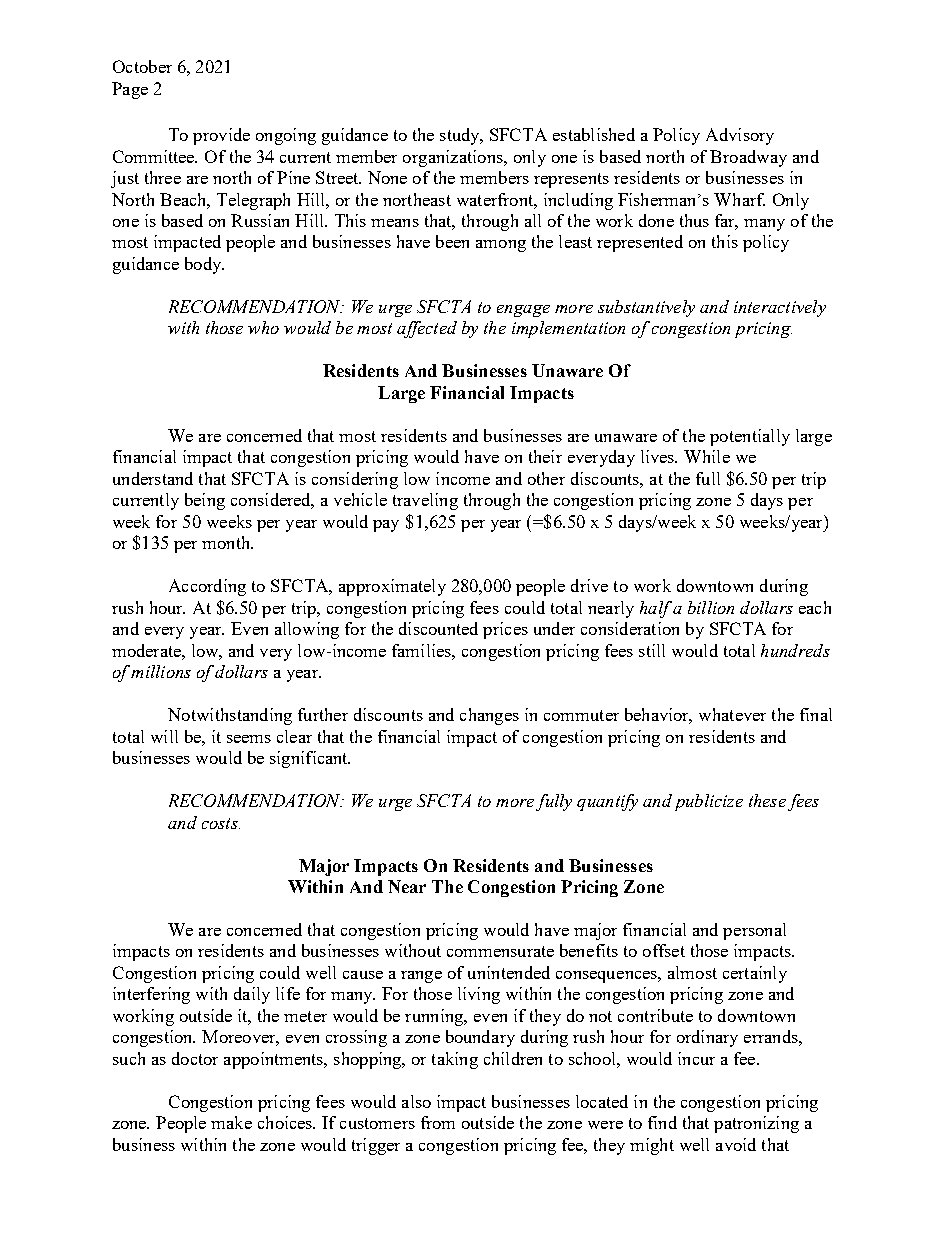 The height and width of the screenshot is (1233, 952). What do you see at coordinates (709, 802) in the screenshot?
I see `publicize` at bounding box center [709, 802].
